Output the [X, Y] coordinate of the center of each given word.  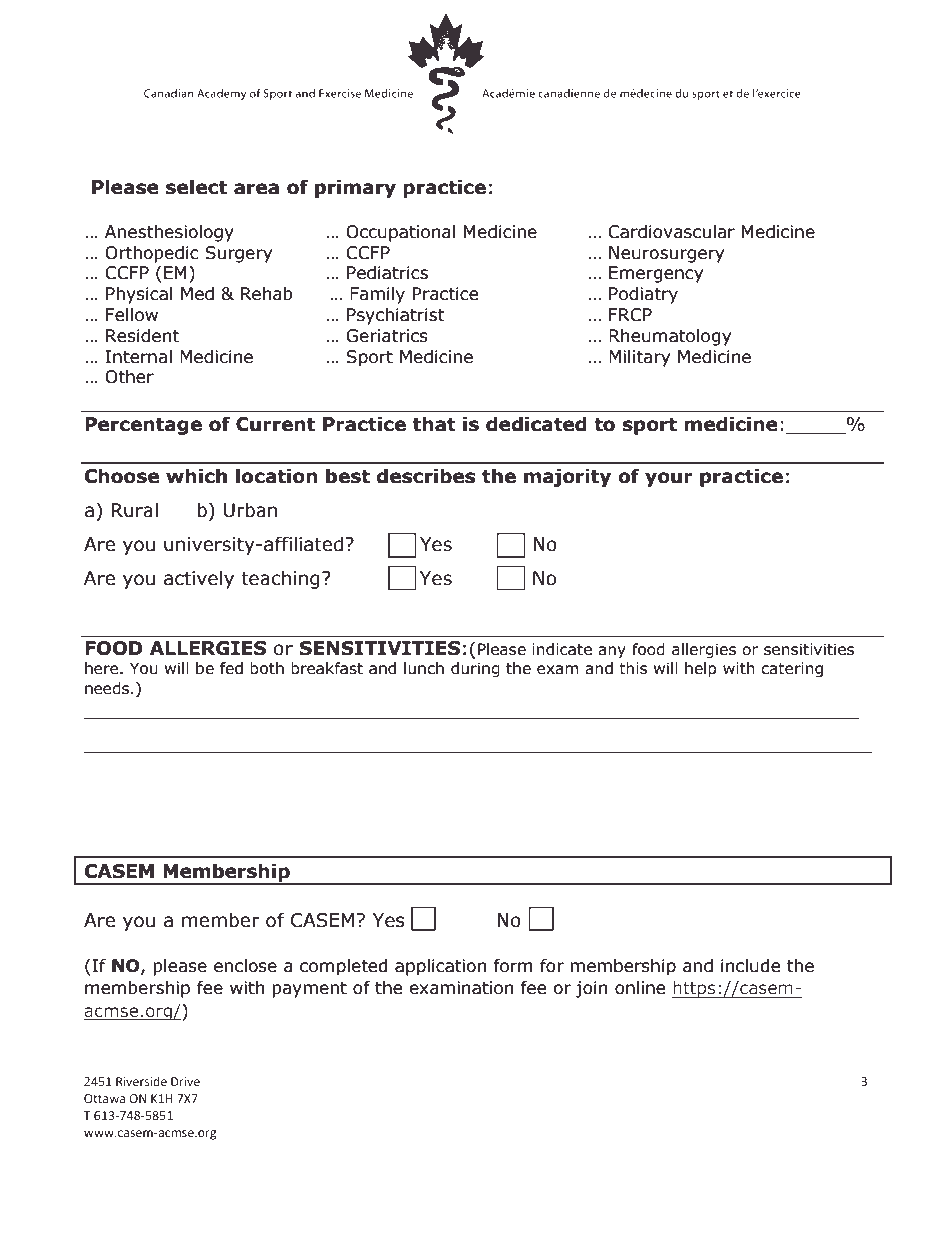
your [669, 479]
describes [426, 476]
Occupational [400, 233]
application [440, 967]
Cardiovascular [671, 232]
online [640, 988]
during [475, 669]
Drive [185, 1081]
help [701, 669]
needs [108, 688]
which [196, 476]
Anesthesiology [169, 233]
